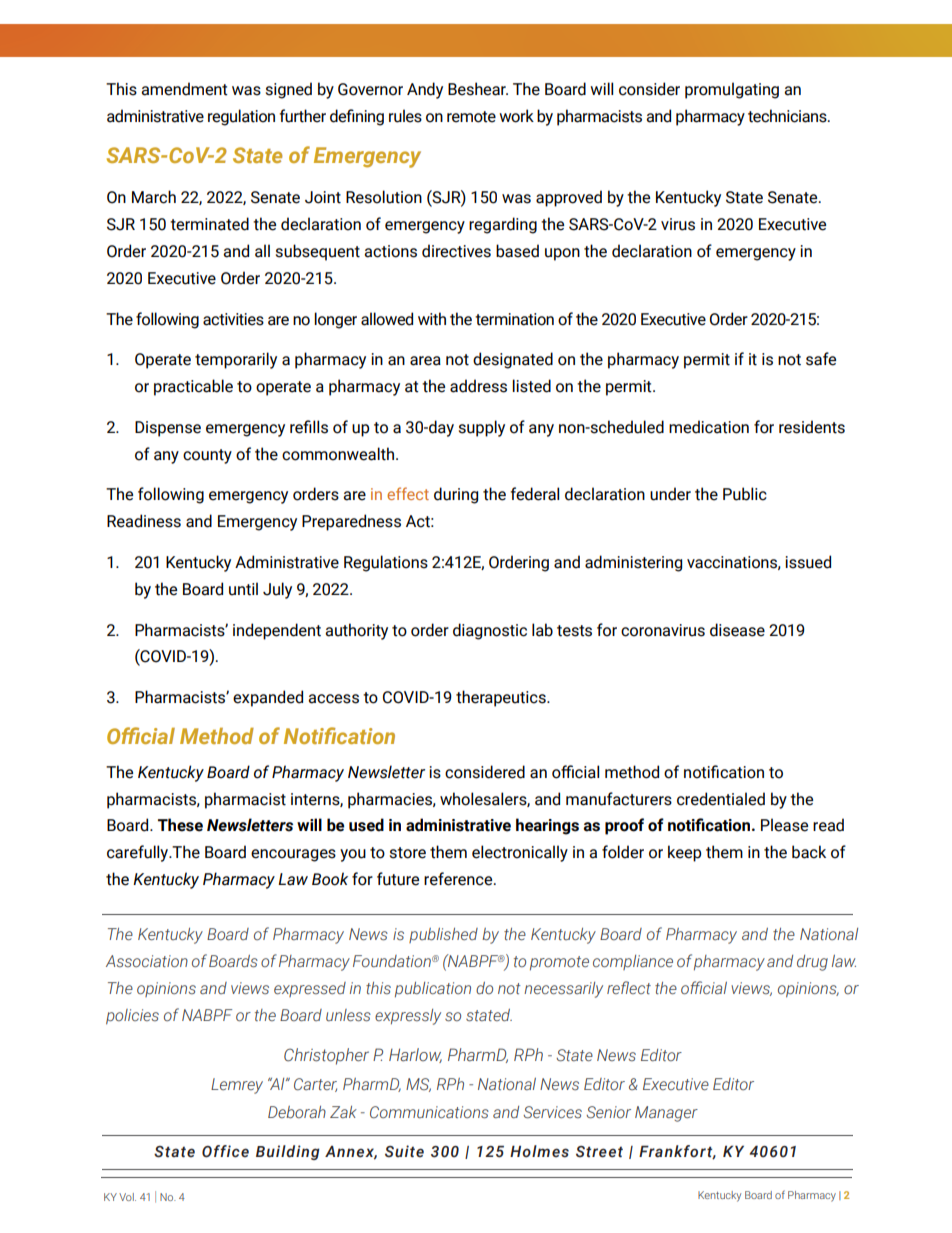 This screenshot has width=952, height=1233. I want to click on independent, so click(277, 631).
